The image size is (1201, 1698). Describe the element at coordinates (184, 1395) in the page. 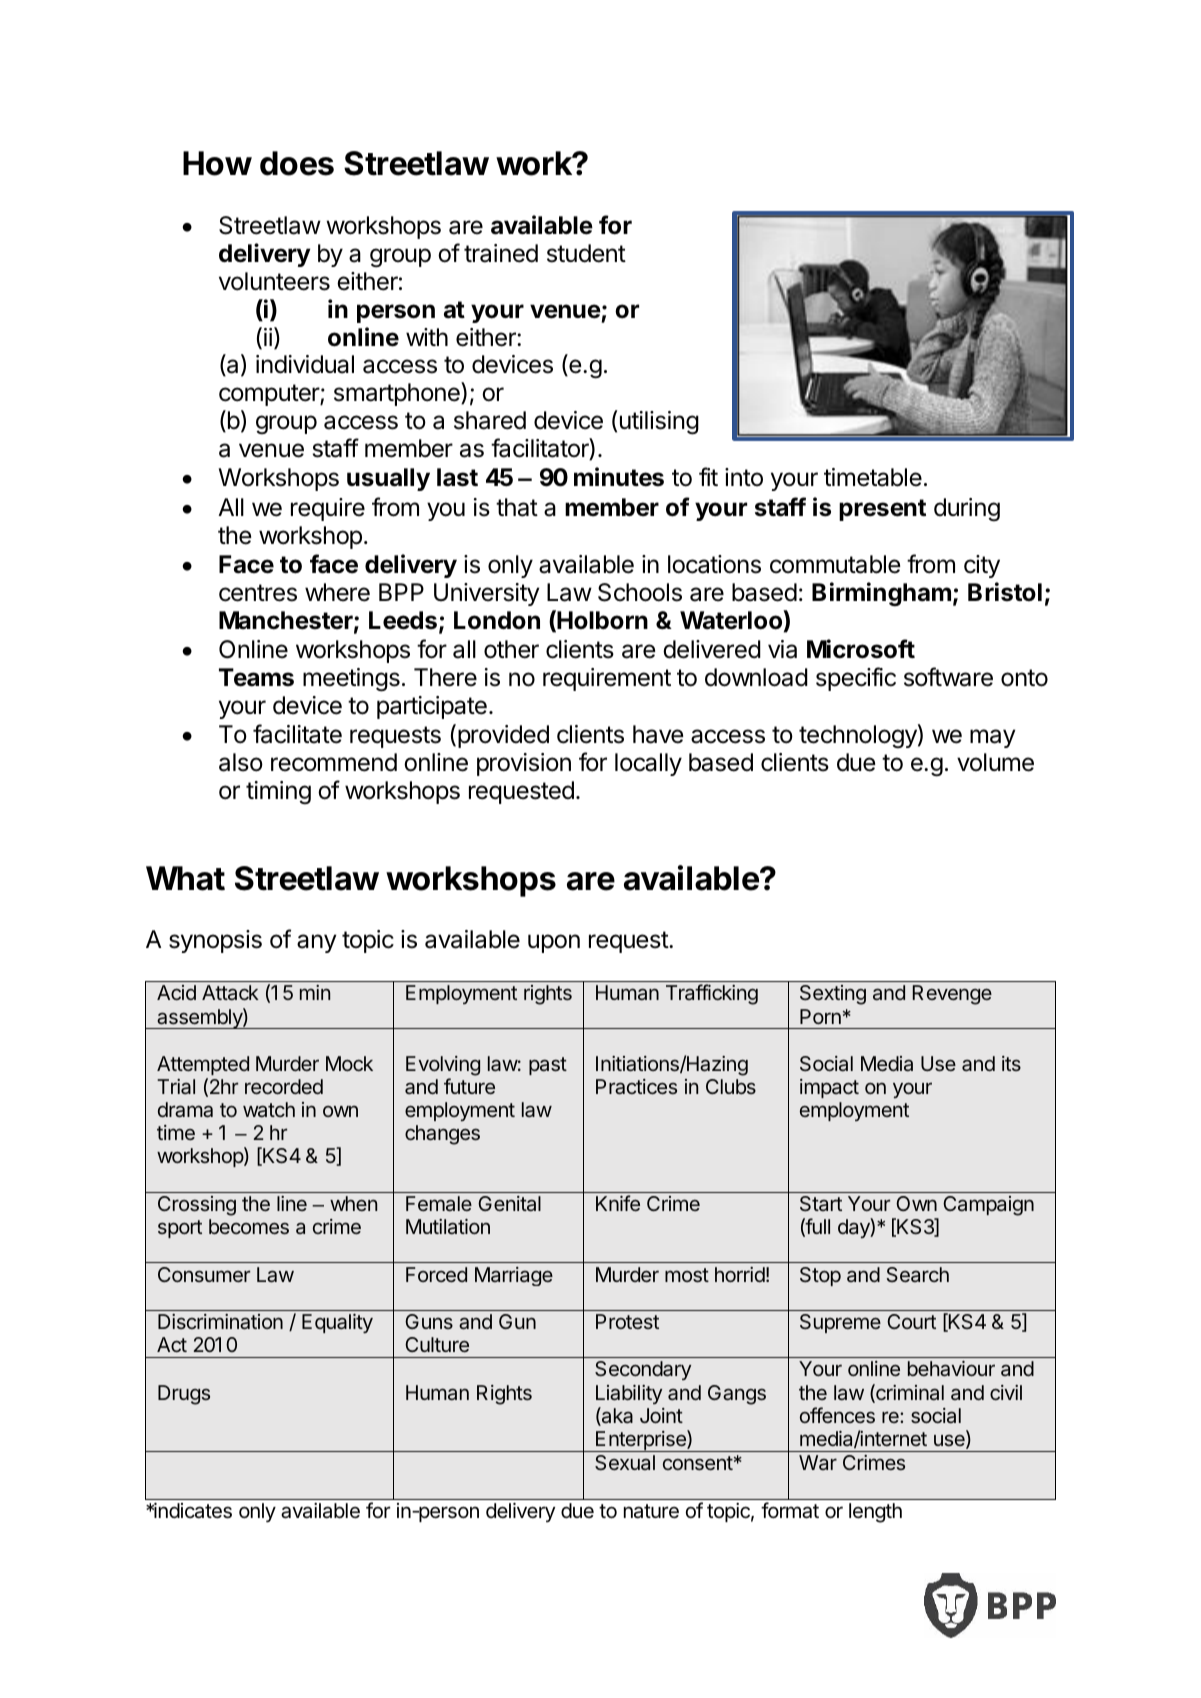

I see `Drugs` at that location.
